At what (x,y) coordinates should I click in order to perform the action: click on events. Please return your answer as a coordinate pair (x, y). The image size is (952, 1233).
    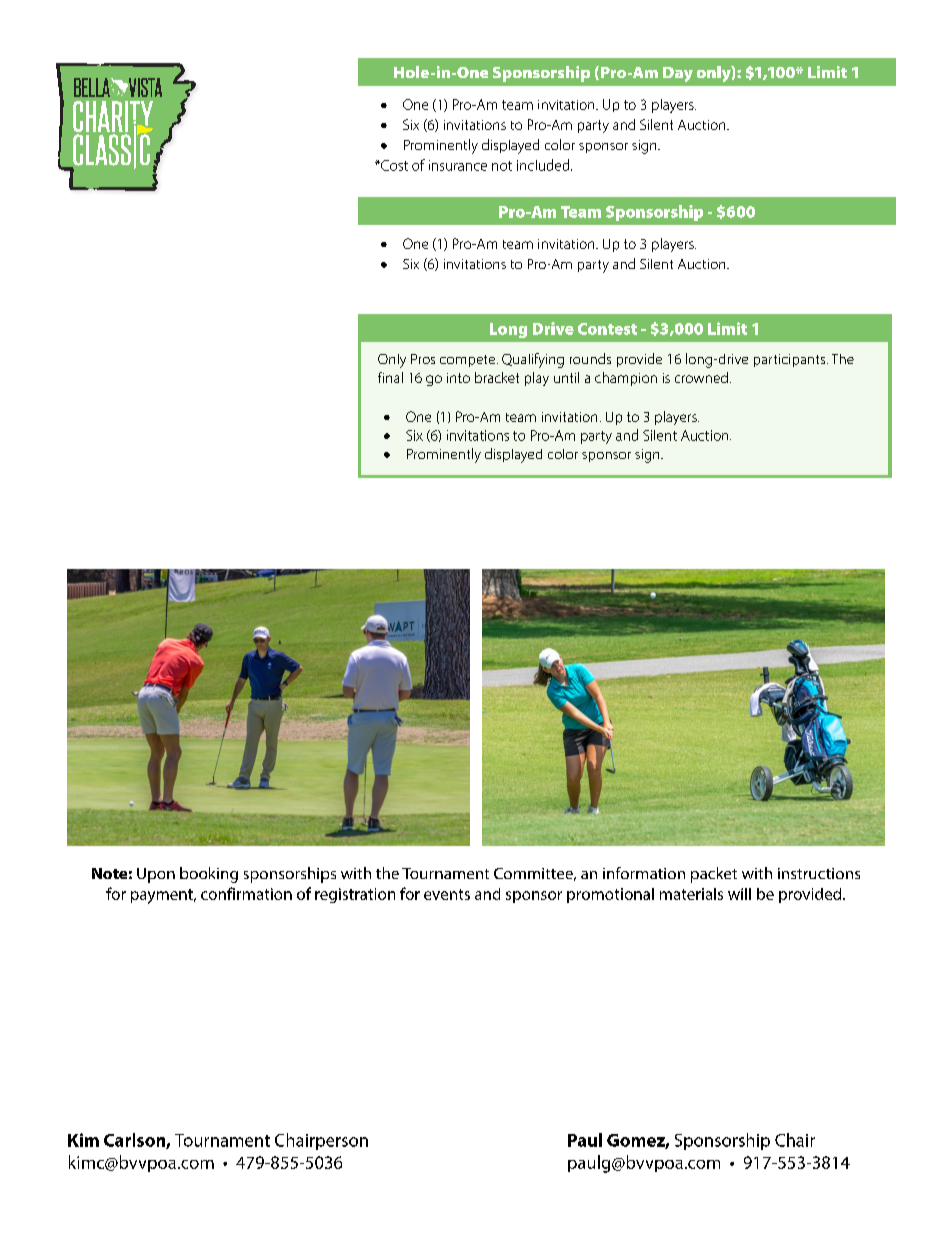
    Looking at the image, I should click on (447, 894).
